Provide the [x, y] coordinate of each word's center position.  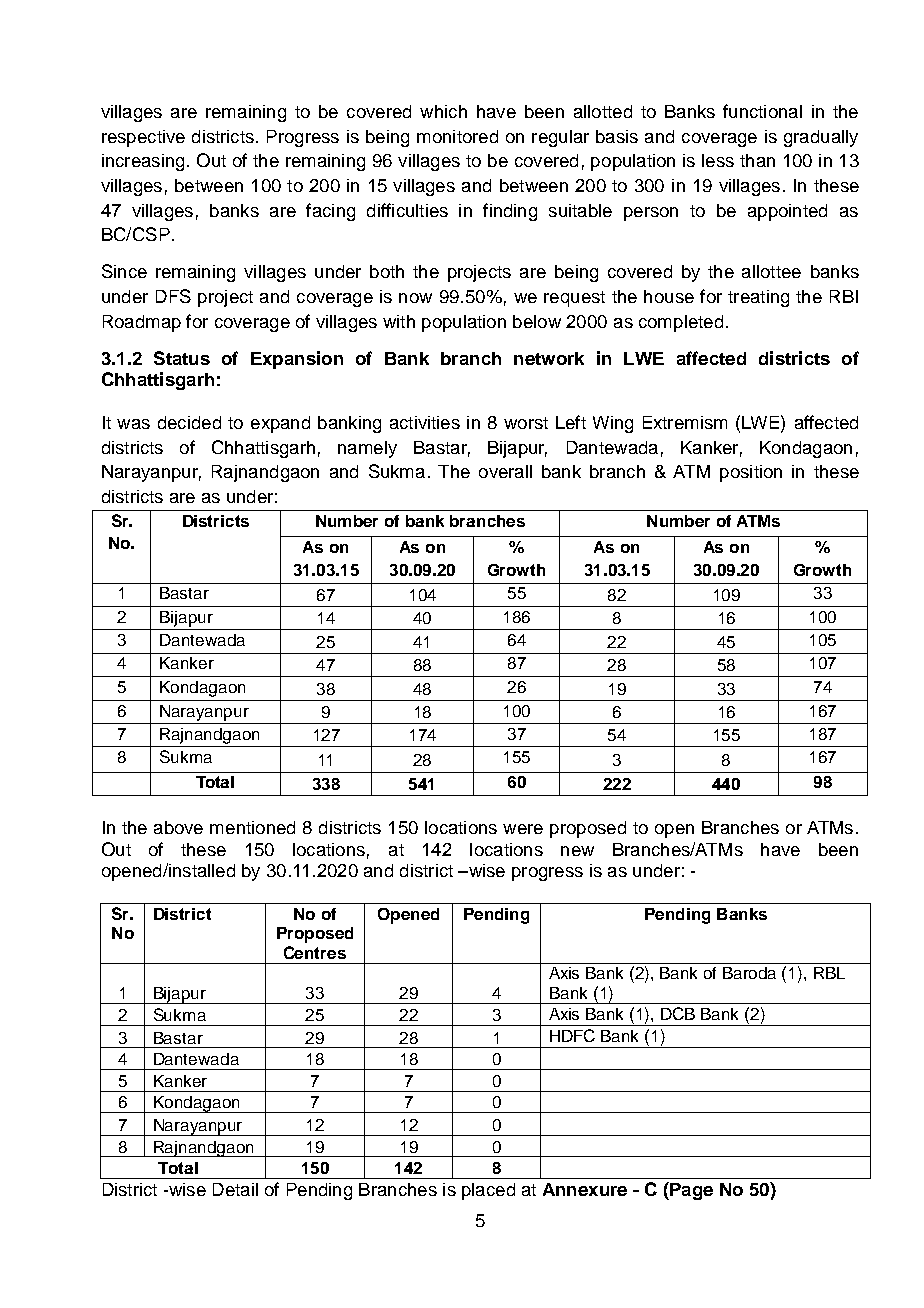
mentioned [252, 827]
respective [143, 138]
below [537, 321]
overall [505, 471]
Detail [235, 1189]
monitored [457, 136]
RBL [829, 973]
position [751, 473]
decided [189, 422]
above [178, 827]
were [523, 829]
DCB [678, 1013]
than [757, 160]
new [577, 851]
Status [182, 358]
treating [758, 298]
